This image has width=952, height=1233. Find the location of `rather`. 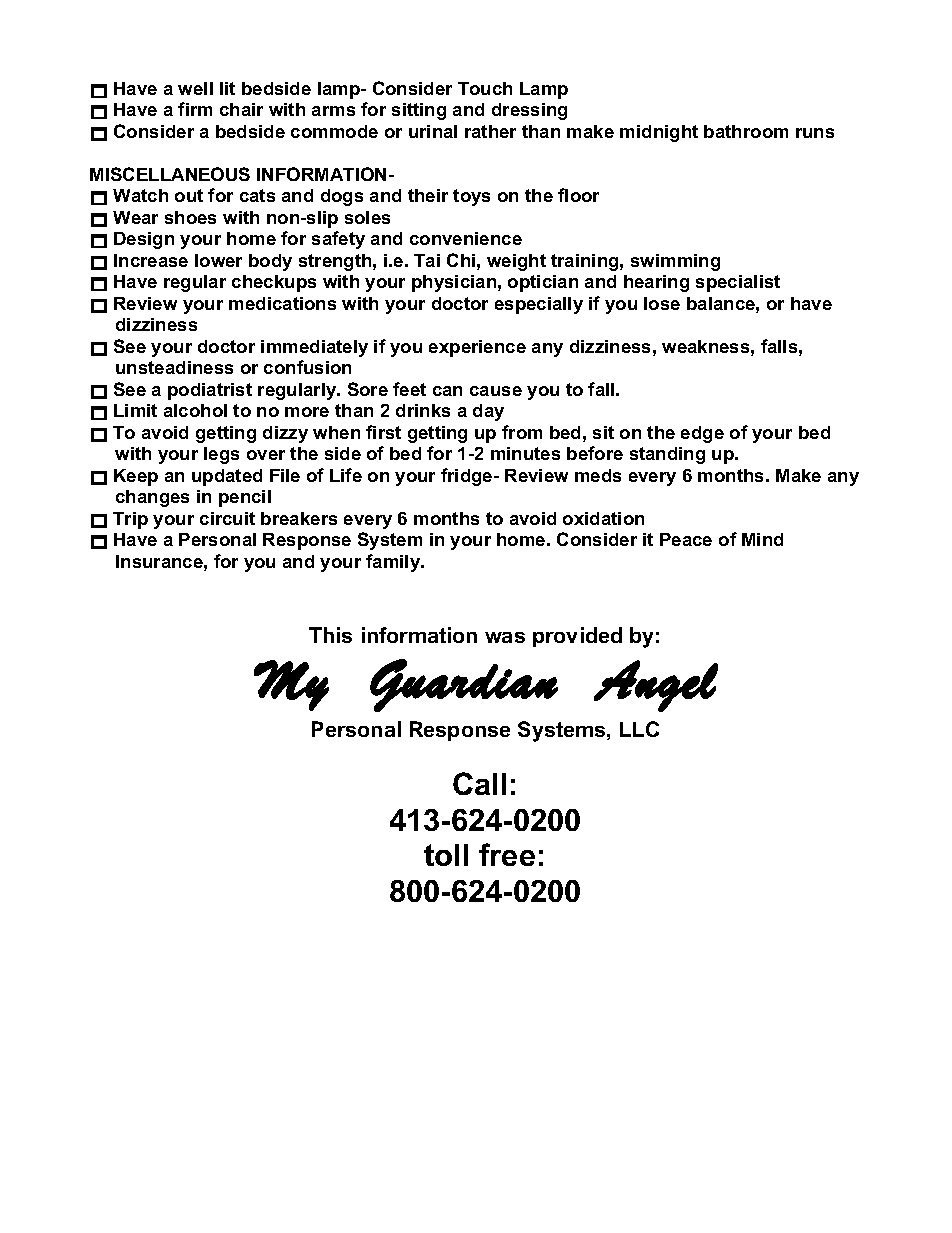

rather is located at coordinates (490, 131).
